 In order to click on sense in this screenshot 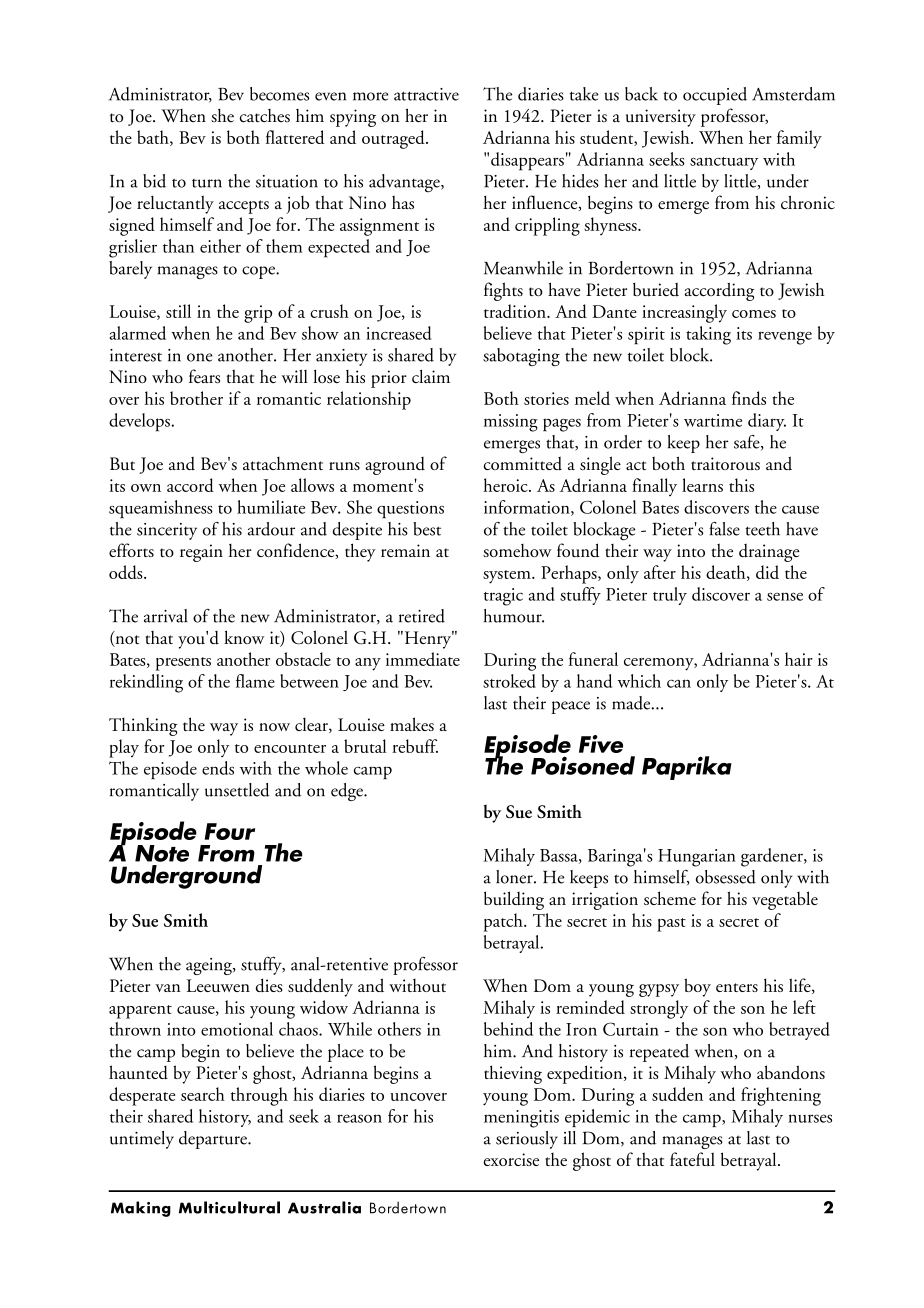, I will do `click(785, 597)`.
